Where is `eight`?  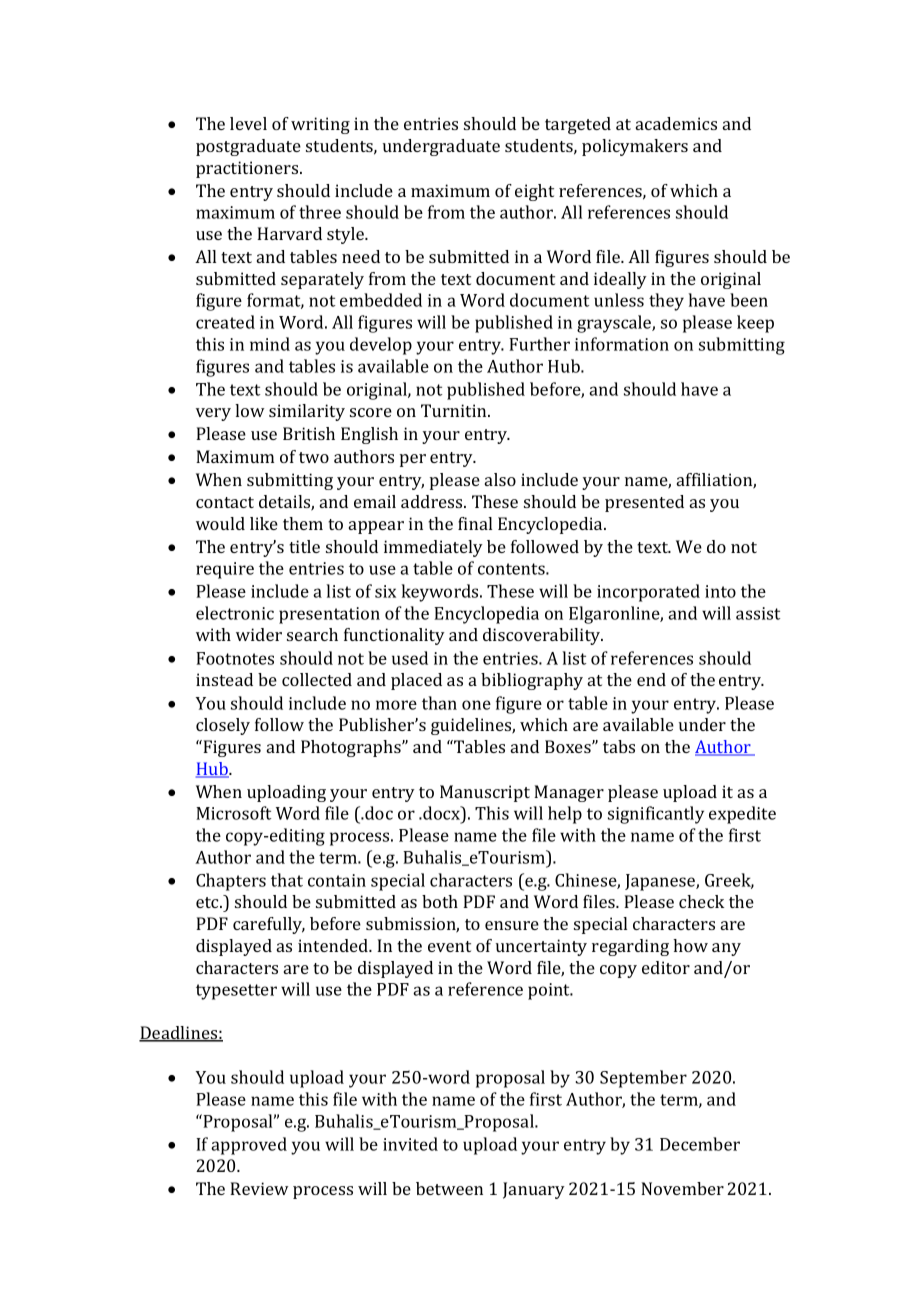 eight is located at coordinates (534, 192).
